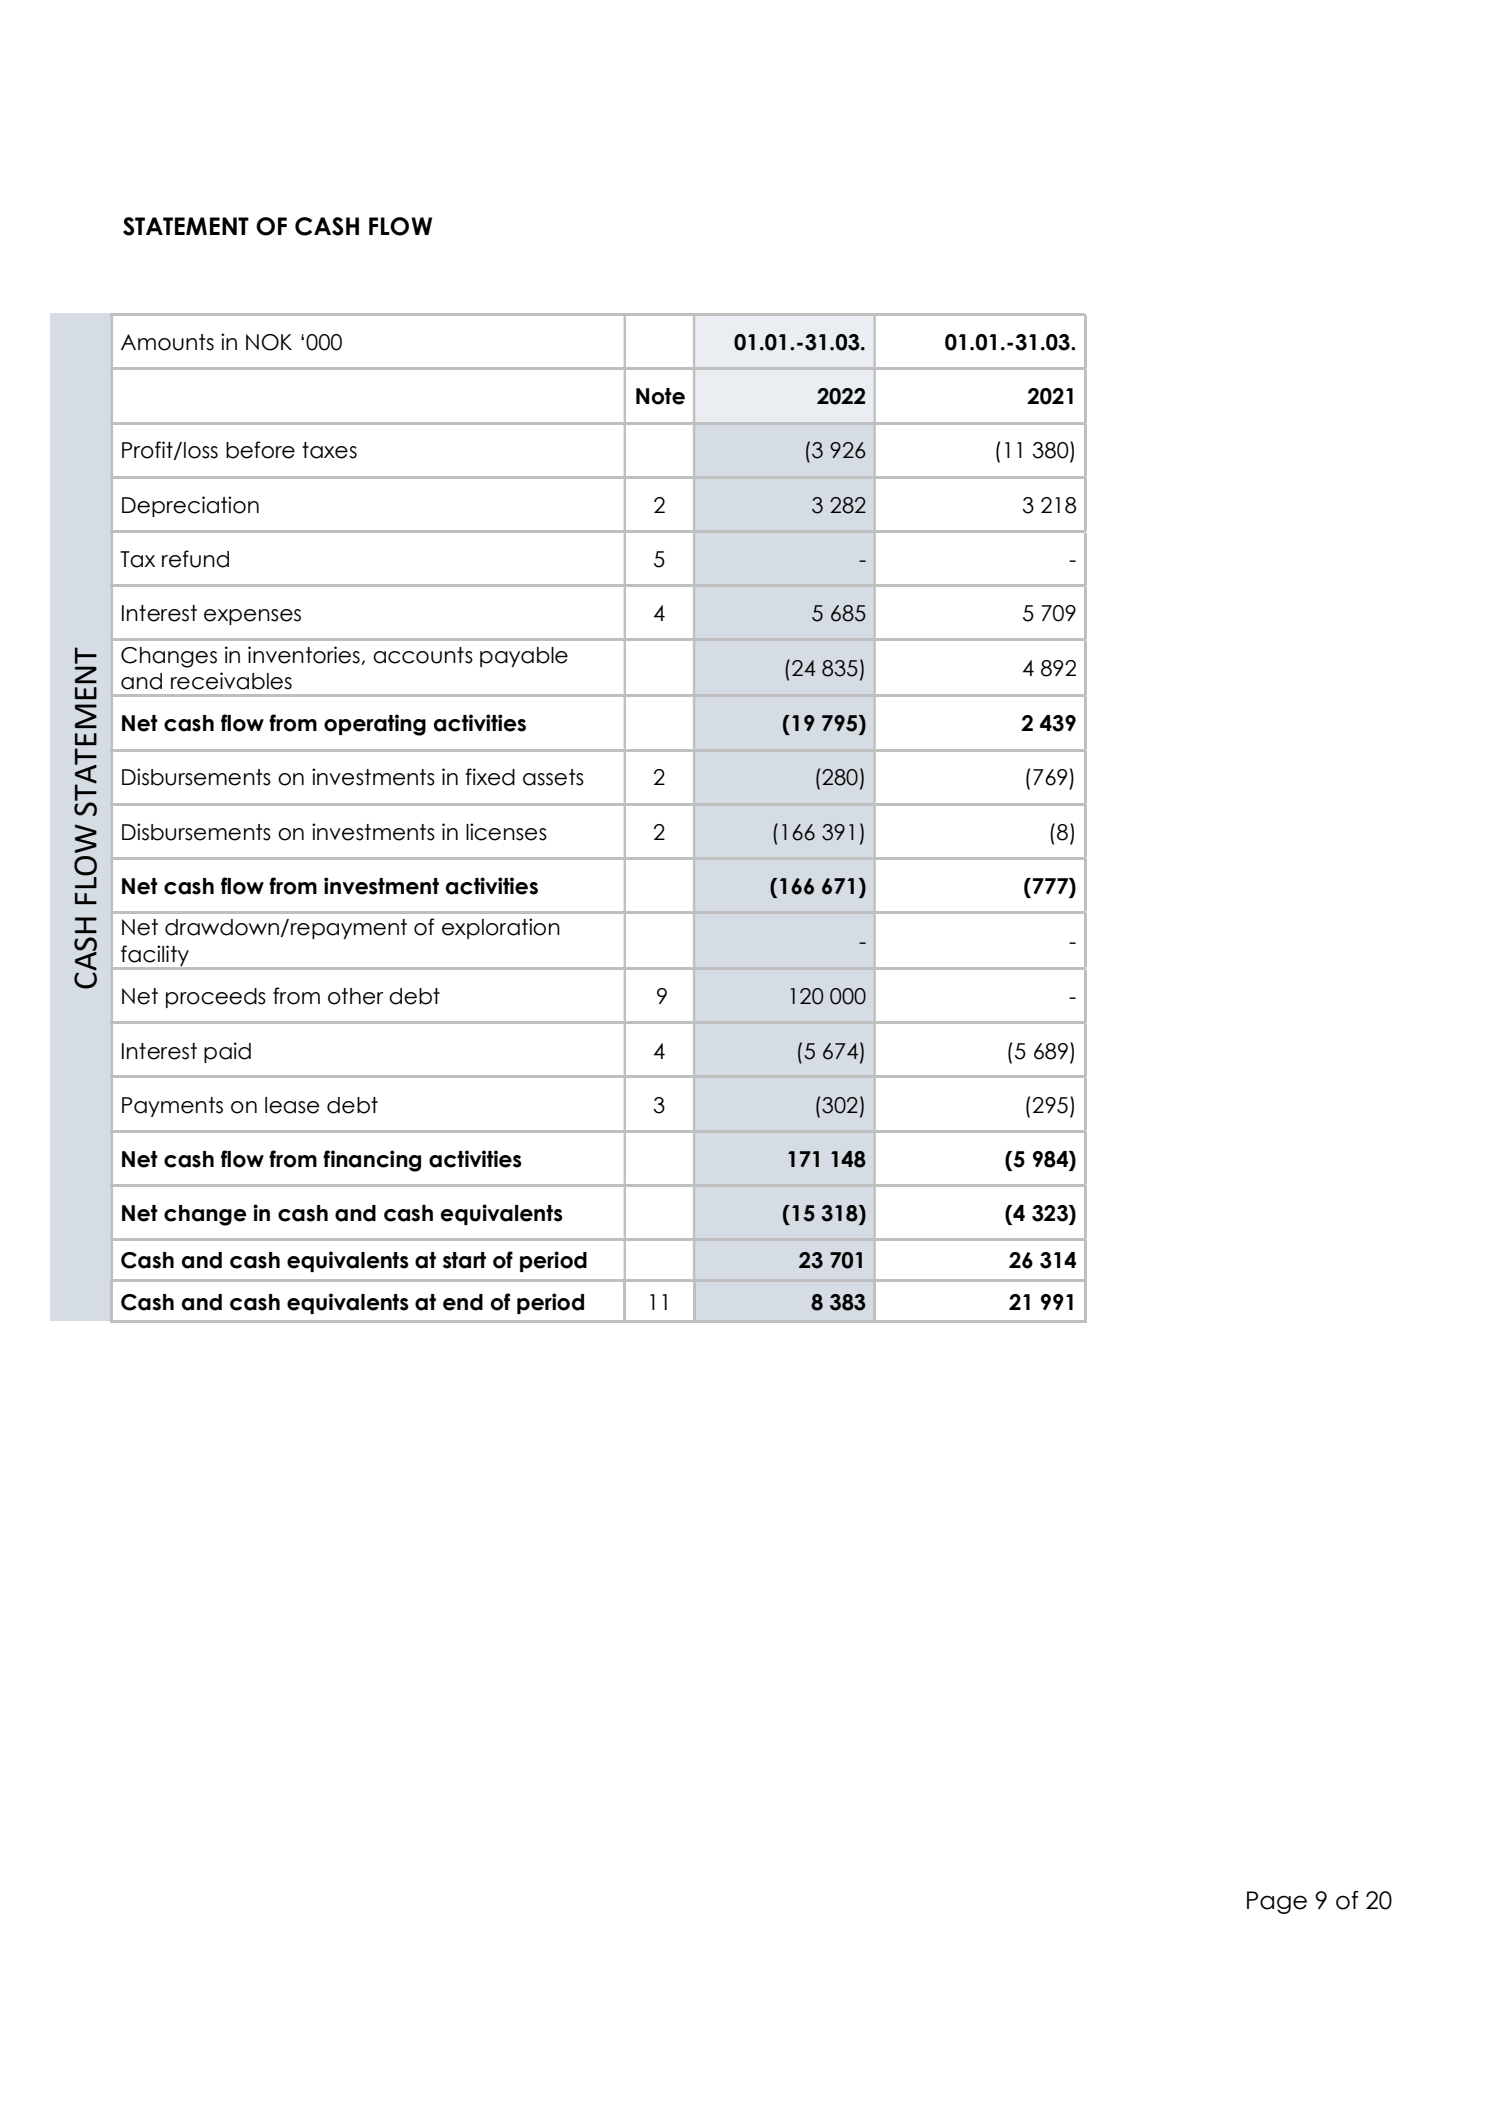 The image size is (1488, 2105). What do you see at coordinates (269, 342) in the image?
I see `NOK` at bounding box center [269, 342].
